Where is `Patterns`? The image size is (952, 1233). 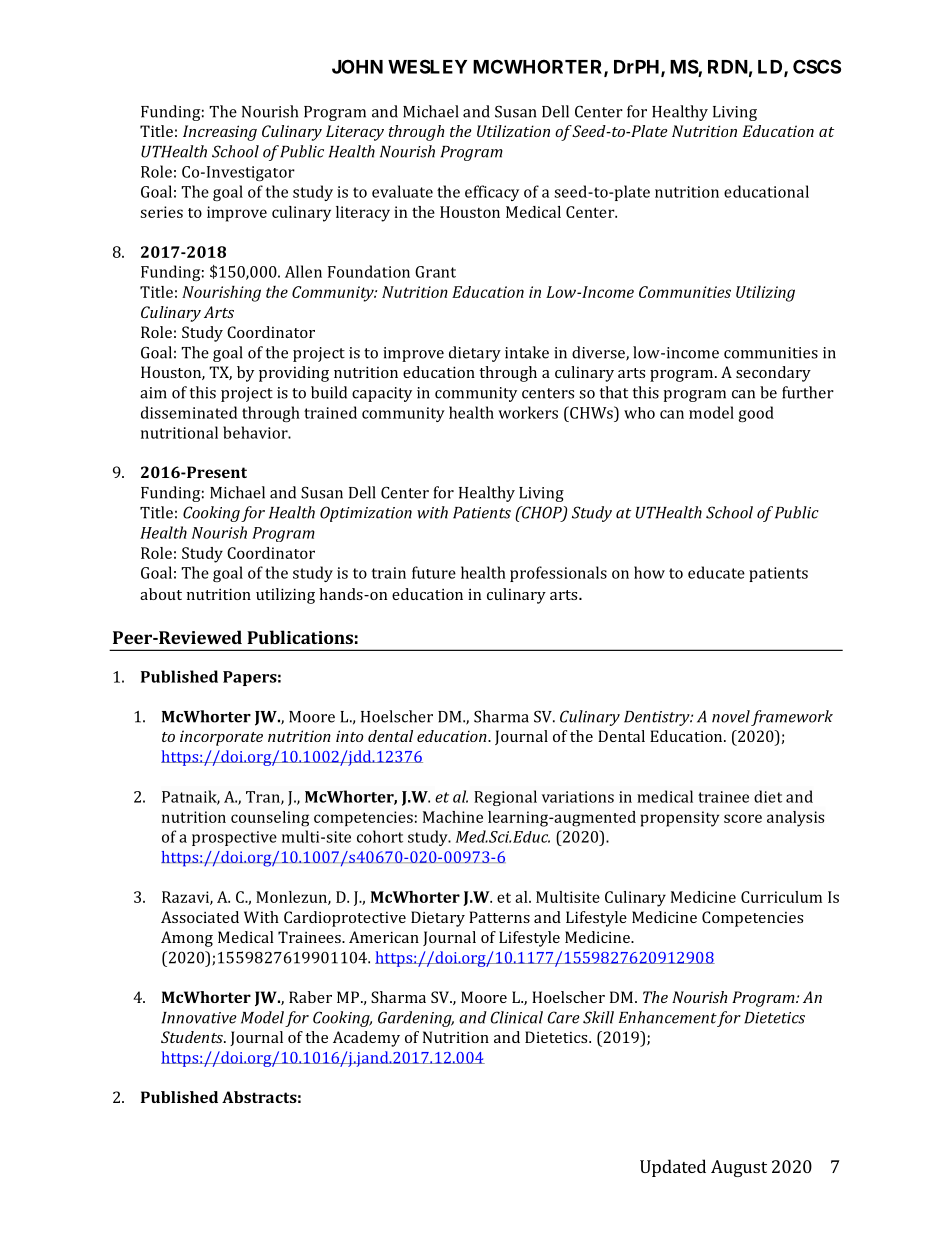 Patterns is located at coordinates (499, 917).
